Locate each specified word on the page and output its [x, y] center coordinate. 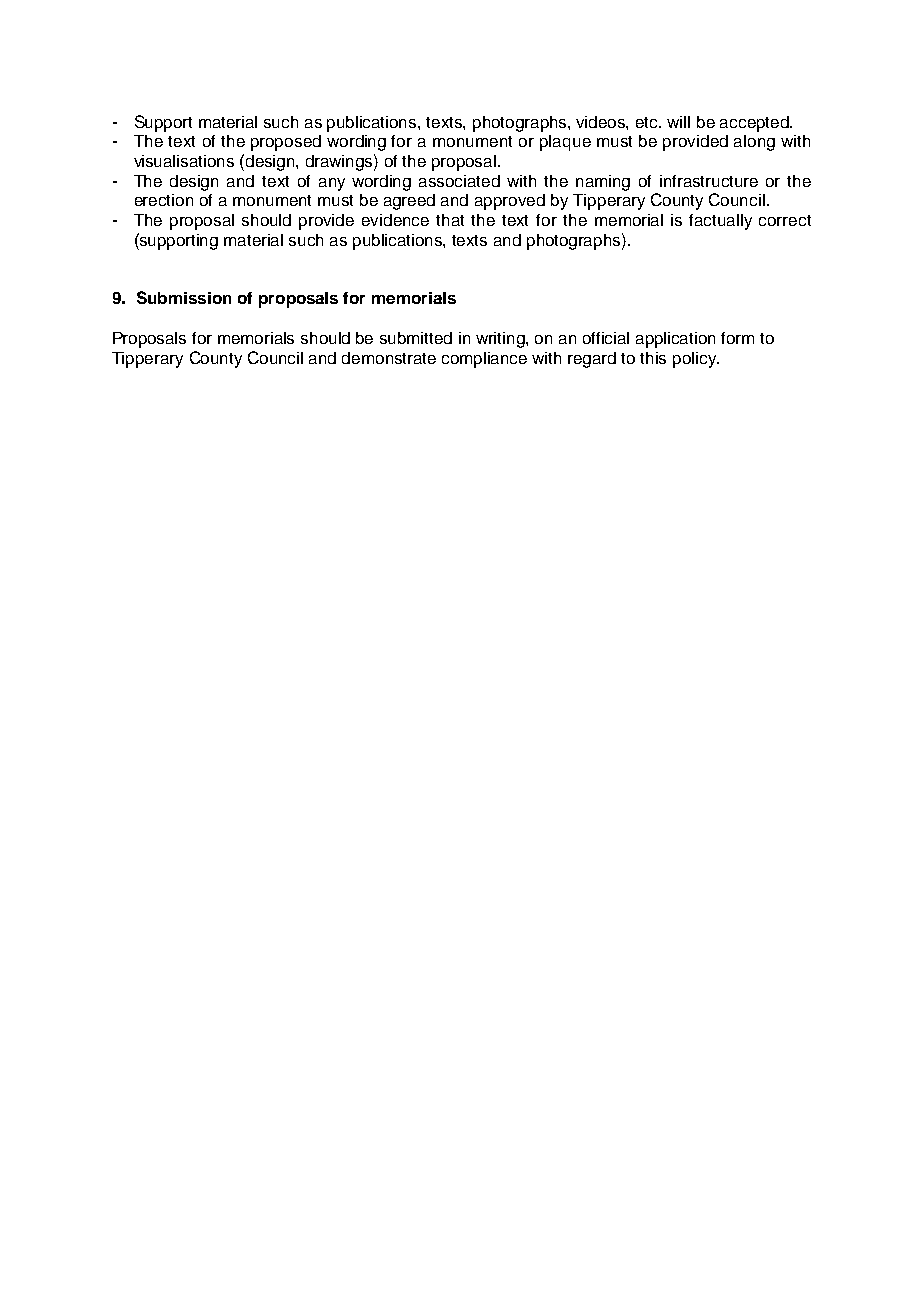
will [678, 122]
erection [164, 200]
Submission [184, 297]
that [450, 220]
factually [720, 222]
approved [510, 202]
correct [785, 220]
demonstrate [389, 358]
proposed [286, 143]
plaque [565, 143]
